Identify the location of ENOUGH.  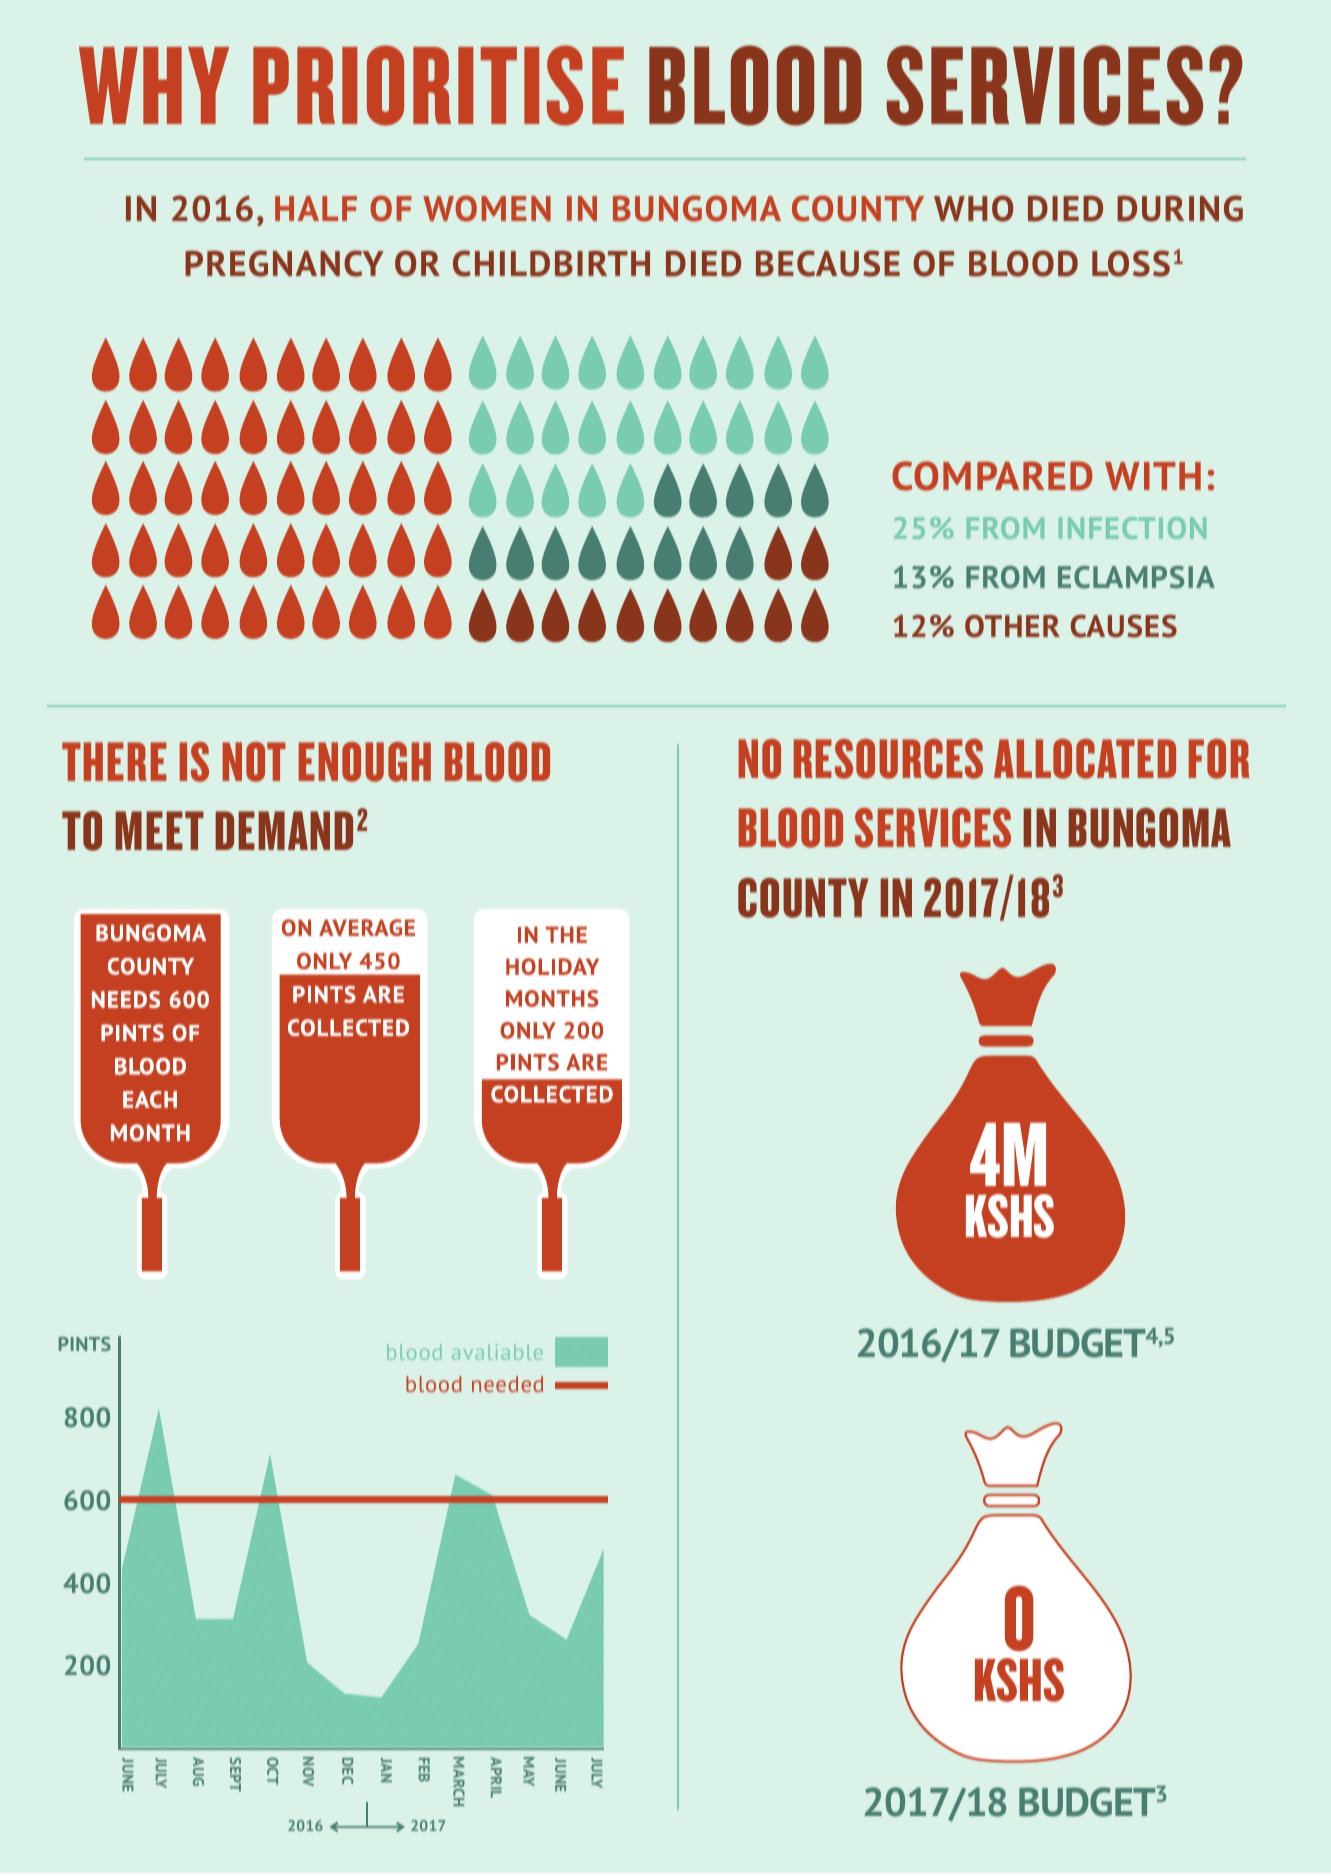
(365, 762).
